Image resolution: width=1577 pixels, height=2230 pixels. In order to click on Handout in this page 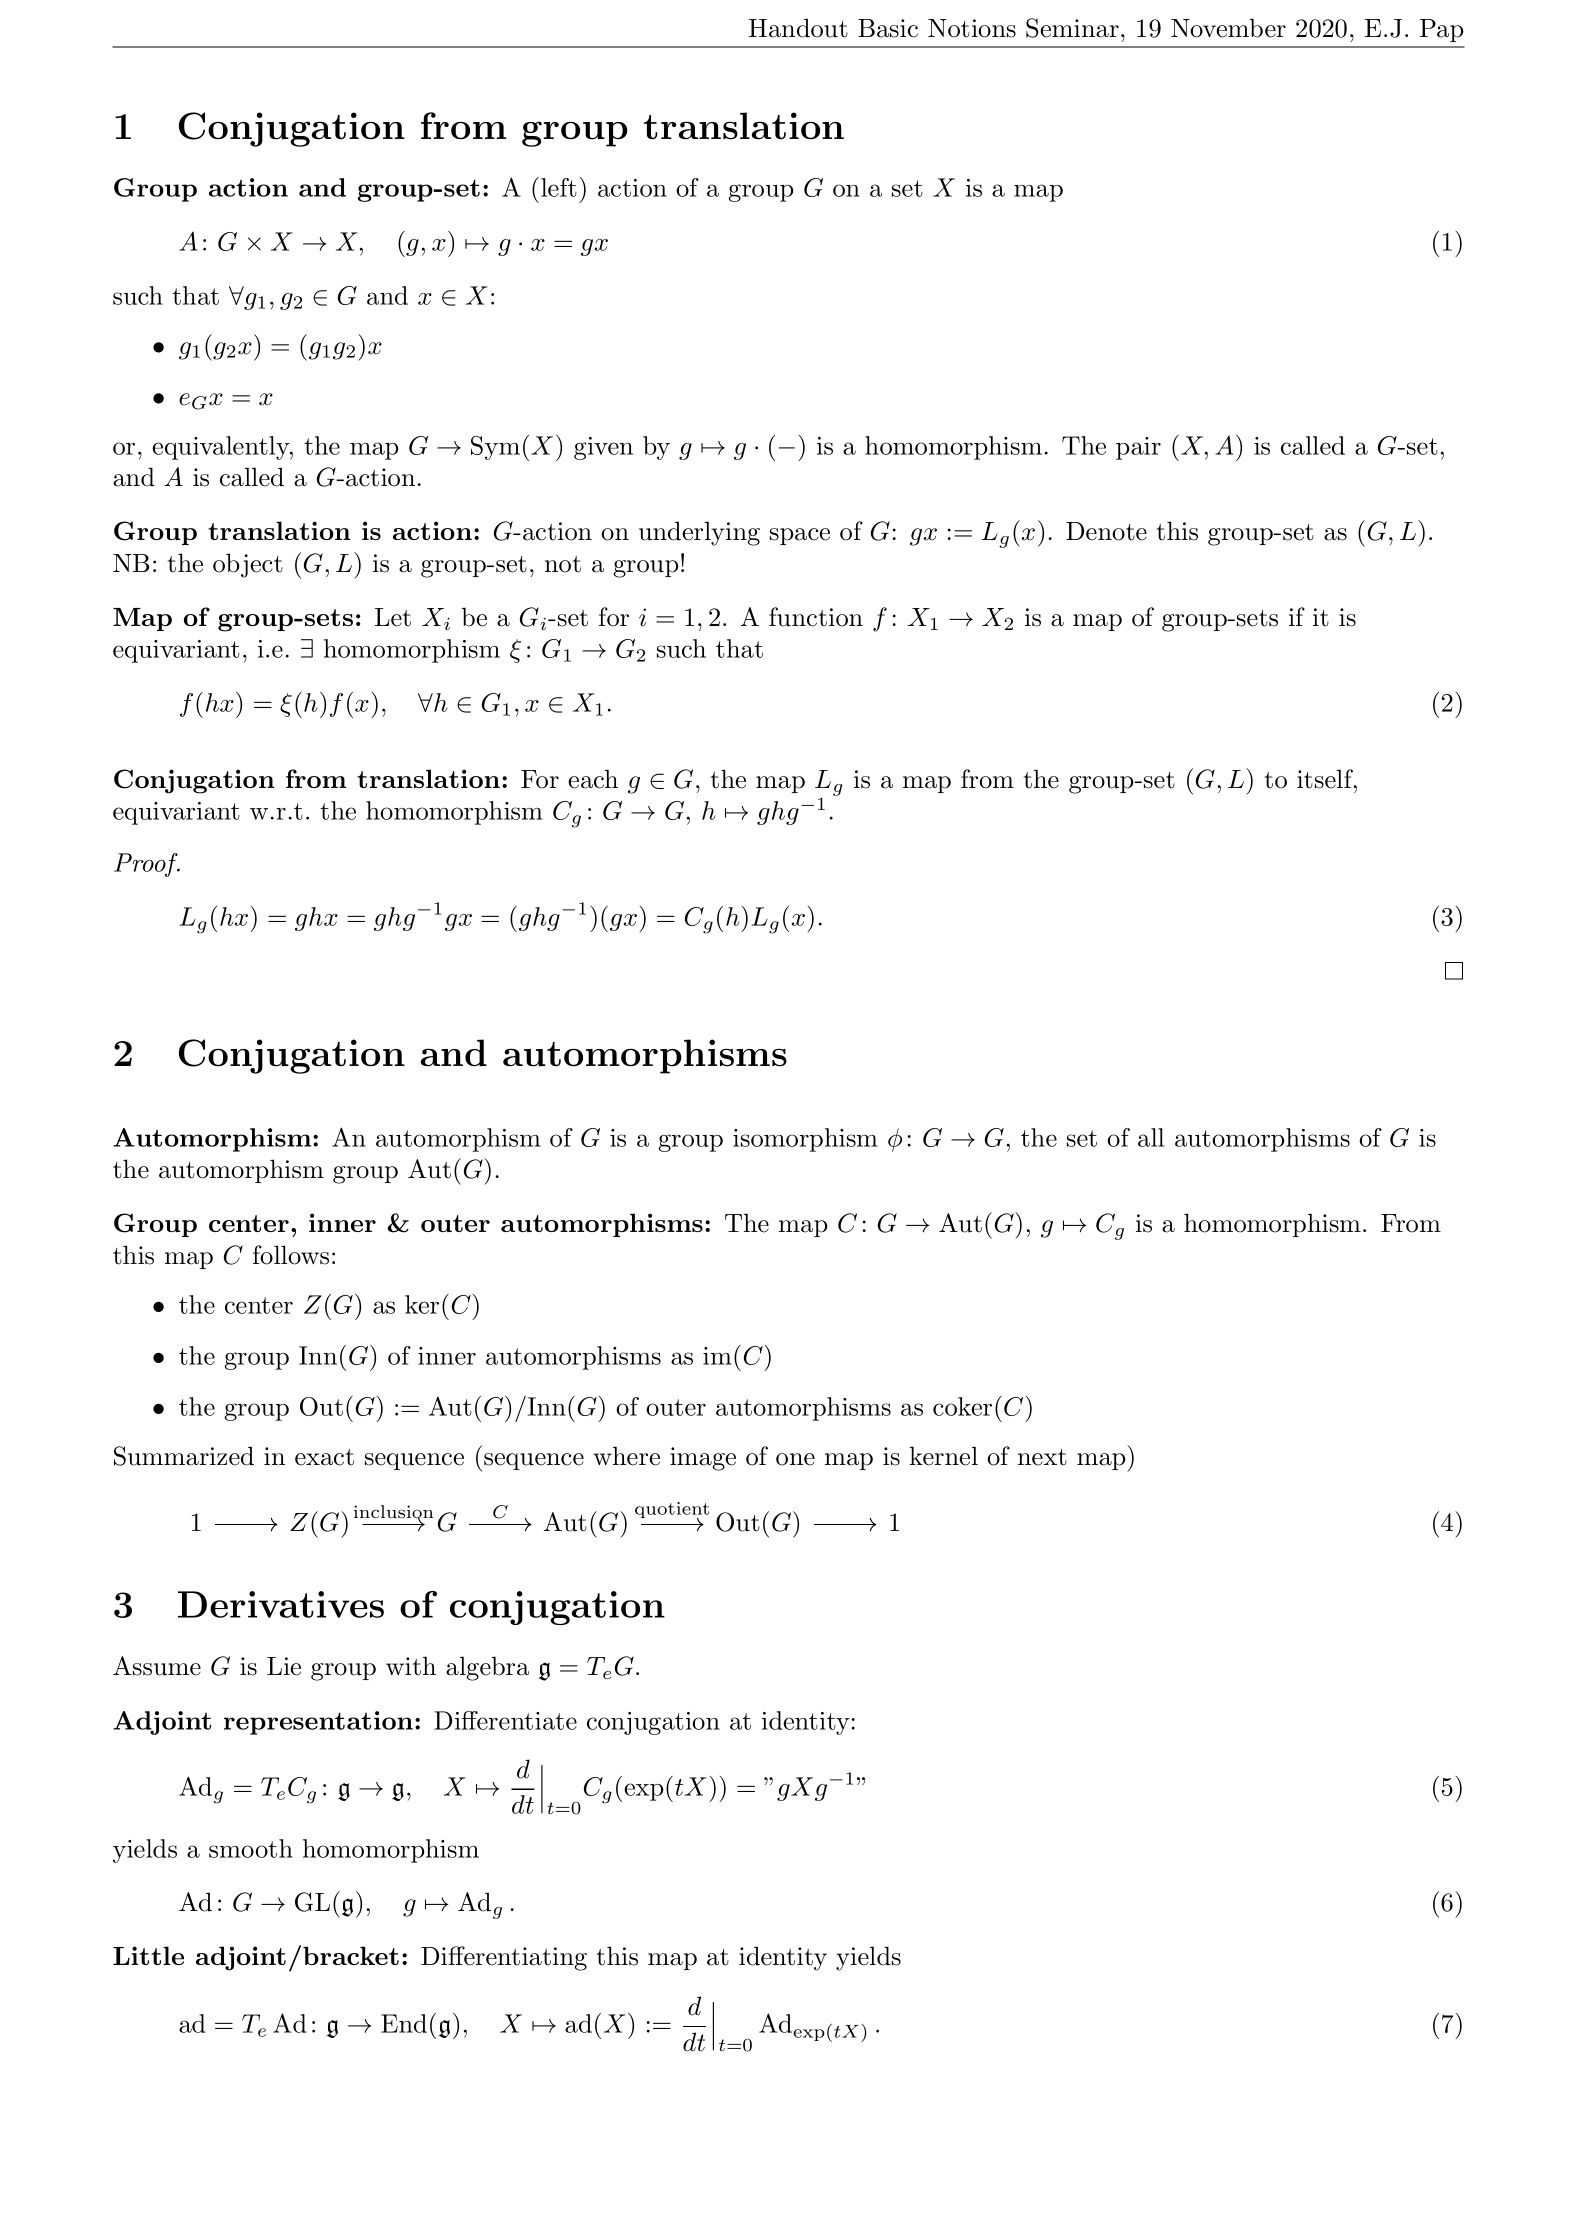, I will do `click(798, 28)`.
